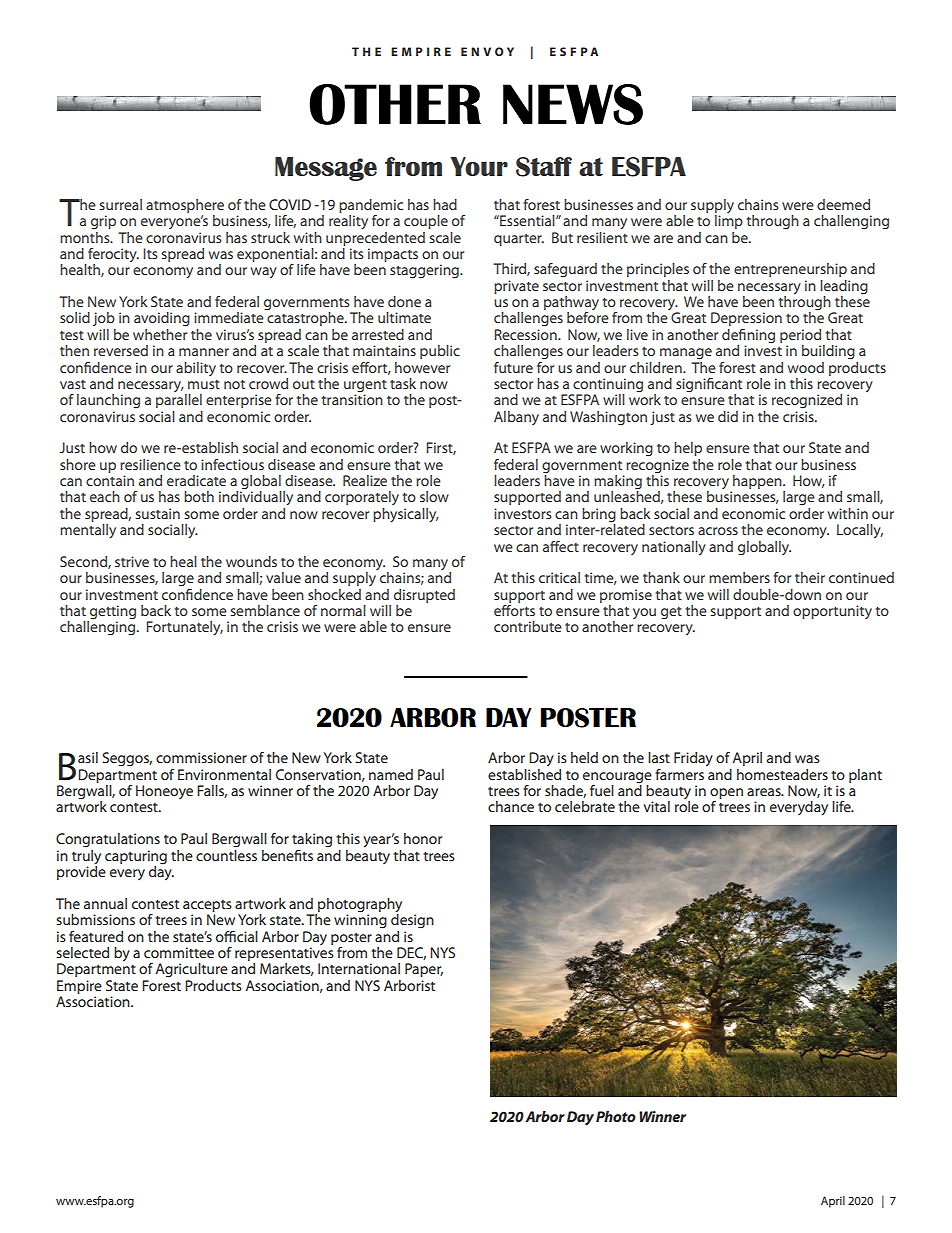 The image size is (952, 1233). What do you see at coordinates (185, 206) in the screenshot?
I see `atmosphere` at bounding box center [185, 206].
